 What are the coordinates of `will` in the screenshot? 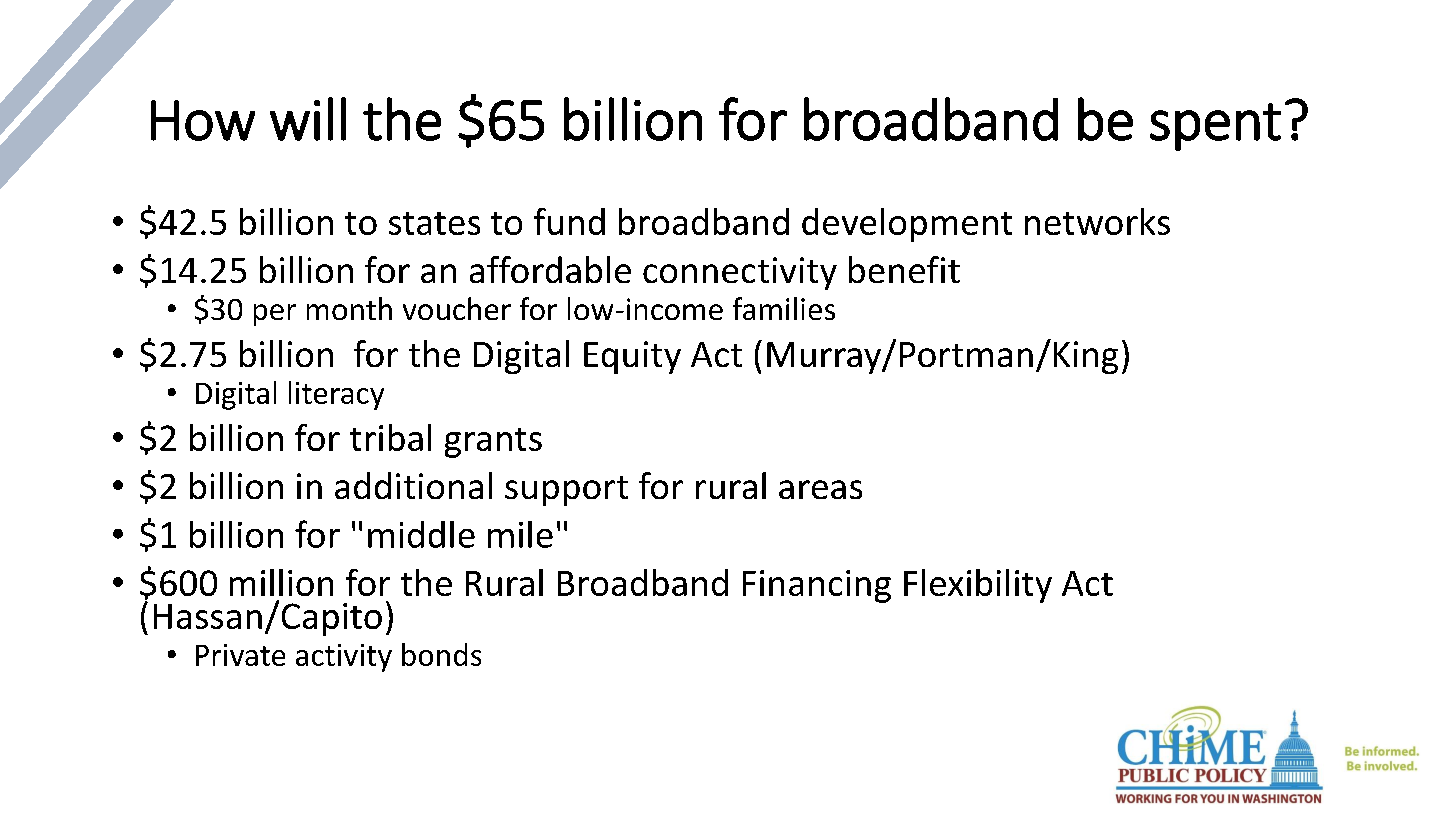 It's located at (308, 119).
